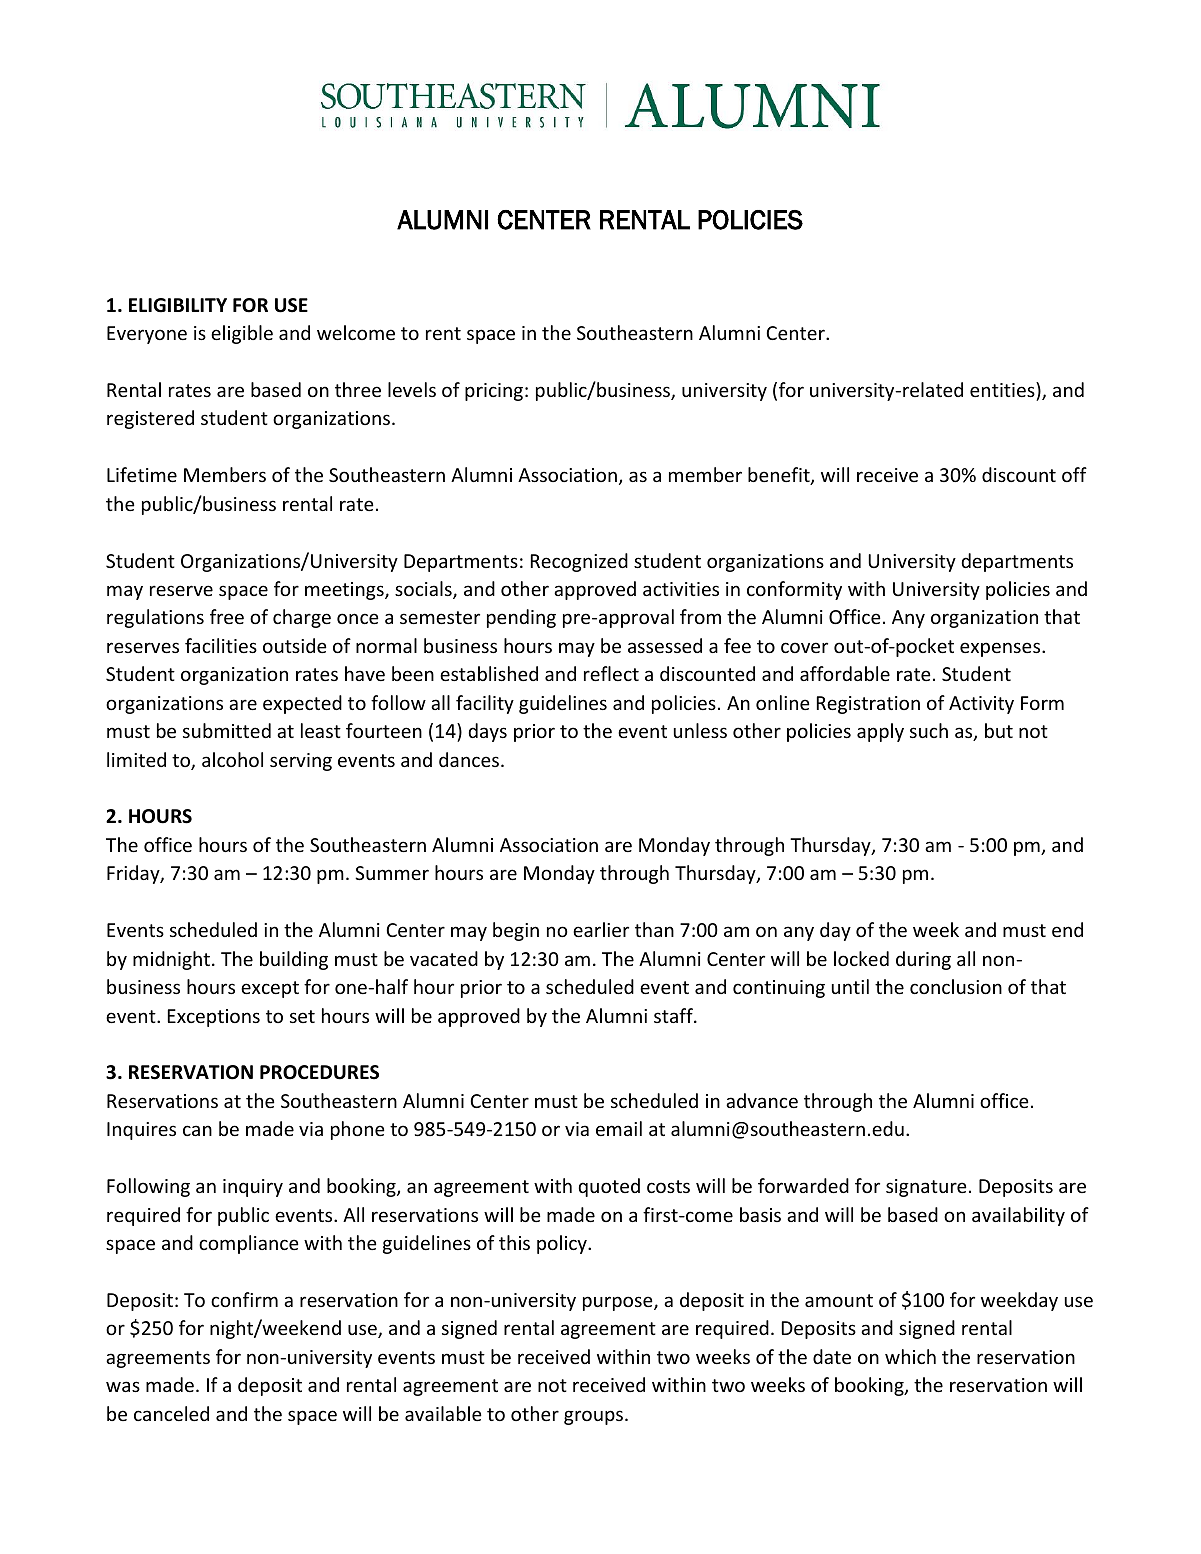 Image resolution: width=1201 pixels, height=1554 pixels. I want to click on free, so click(227, 616).
